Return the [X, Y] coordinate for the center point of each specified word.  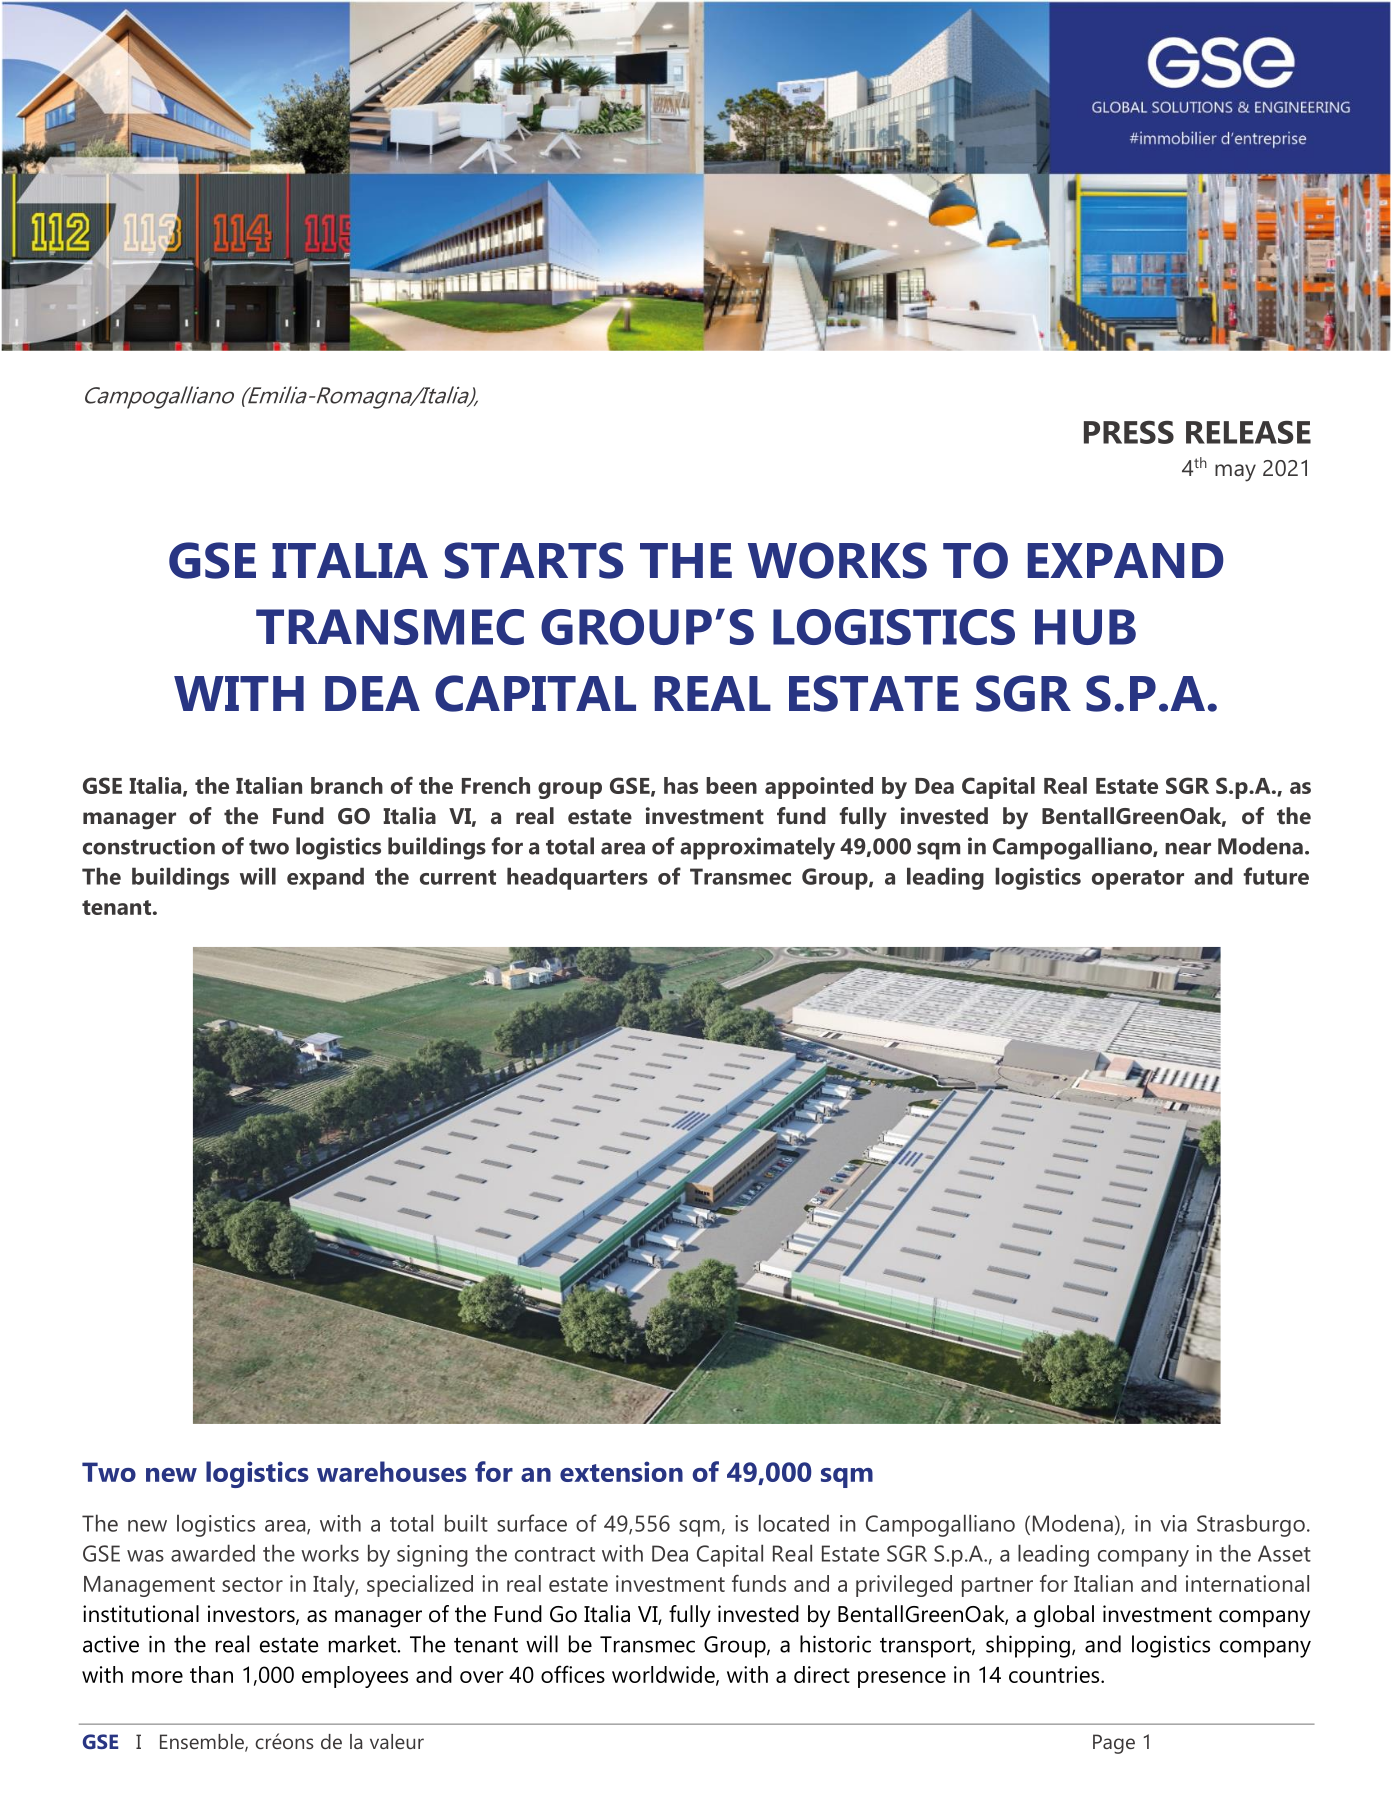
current [458, 877]
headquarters [577, 878]
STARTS [534, 560]
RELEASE [1248, 432]
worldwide [664, 1675]
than [211, 1674]
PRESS [1129, 432]
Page [1114, 1744]
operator [1138, 880]
